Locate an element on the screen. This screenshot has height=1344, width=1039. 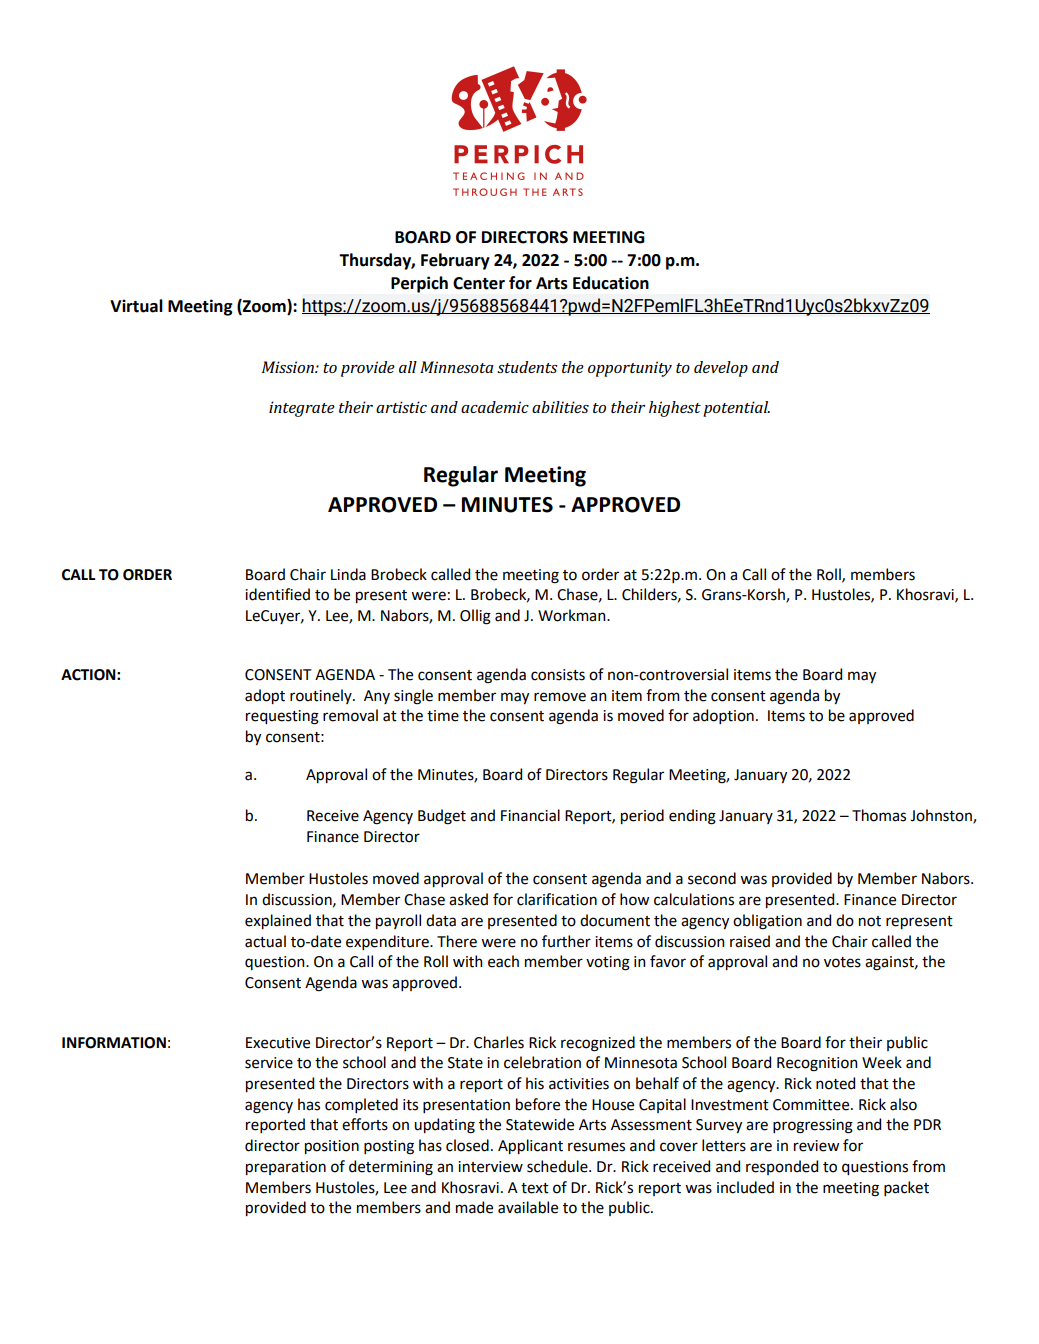
preparation is located at coordinates (286, 1168).
